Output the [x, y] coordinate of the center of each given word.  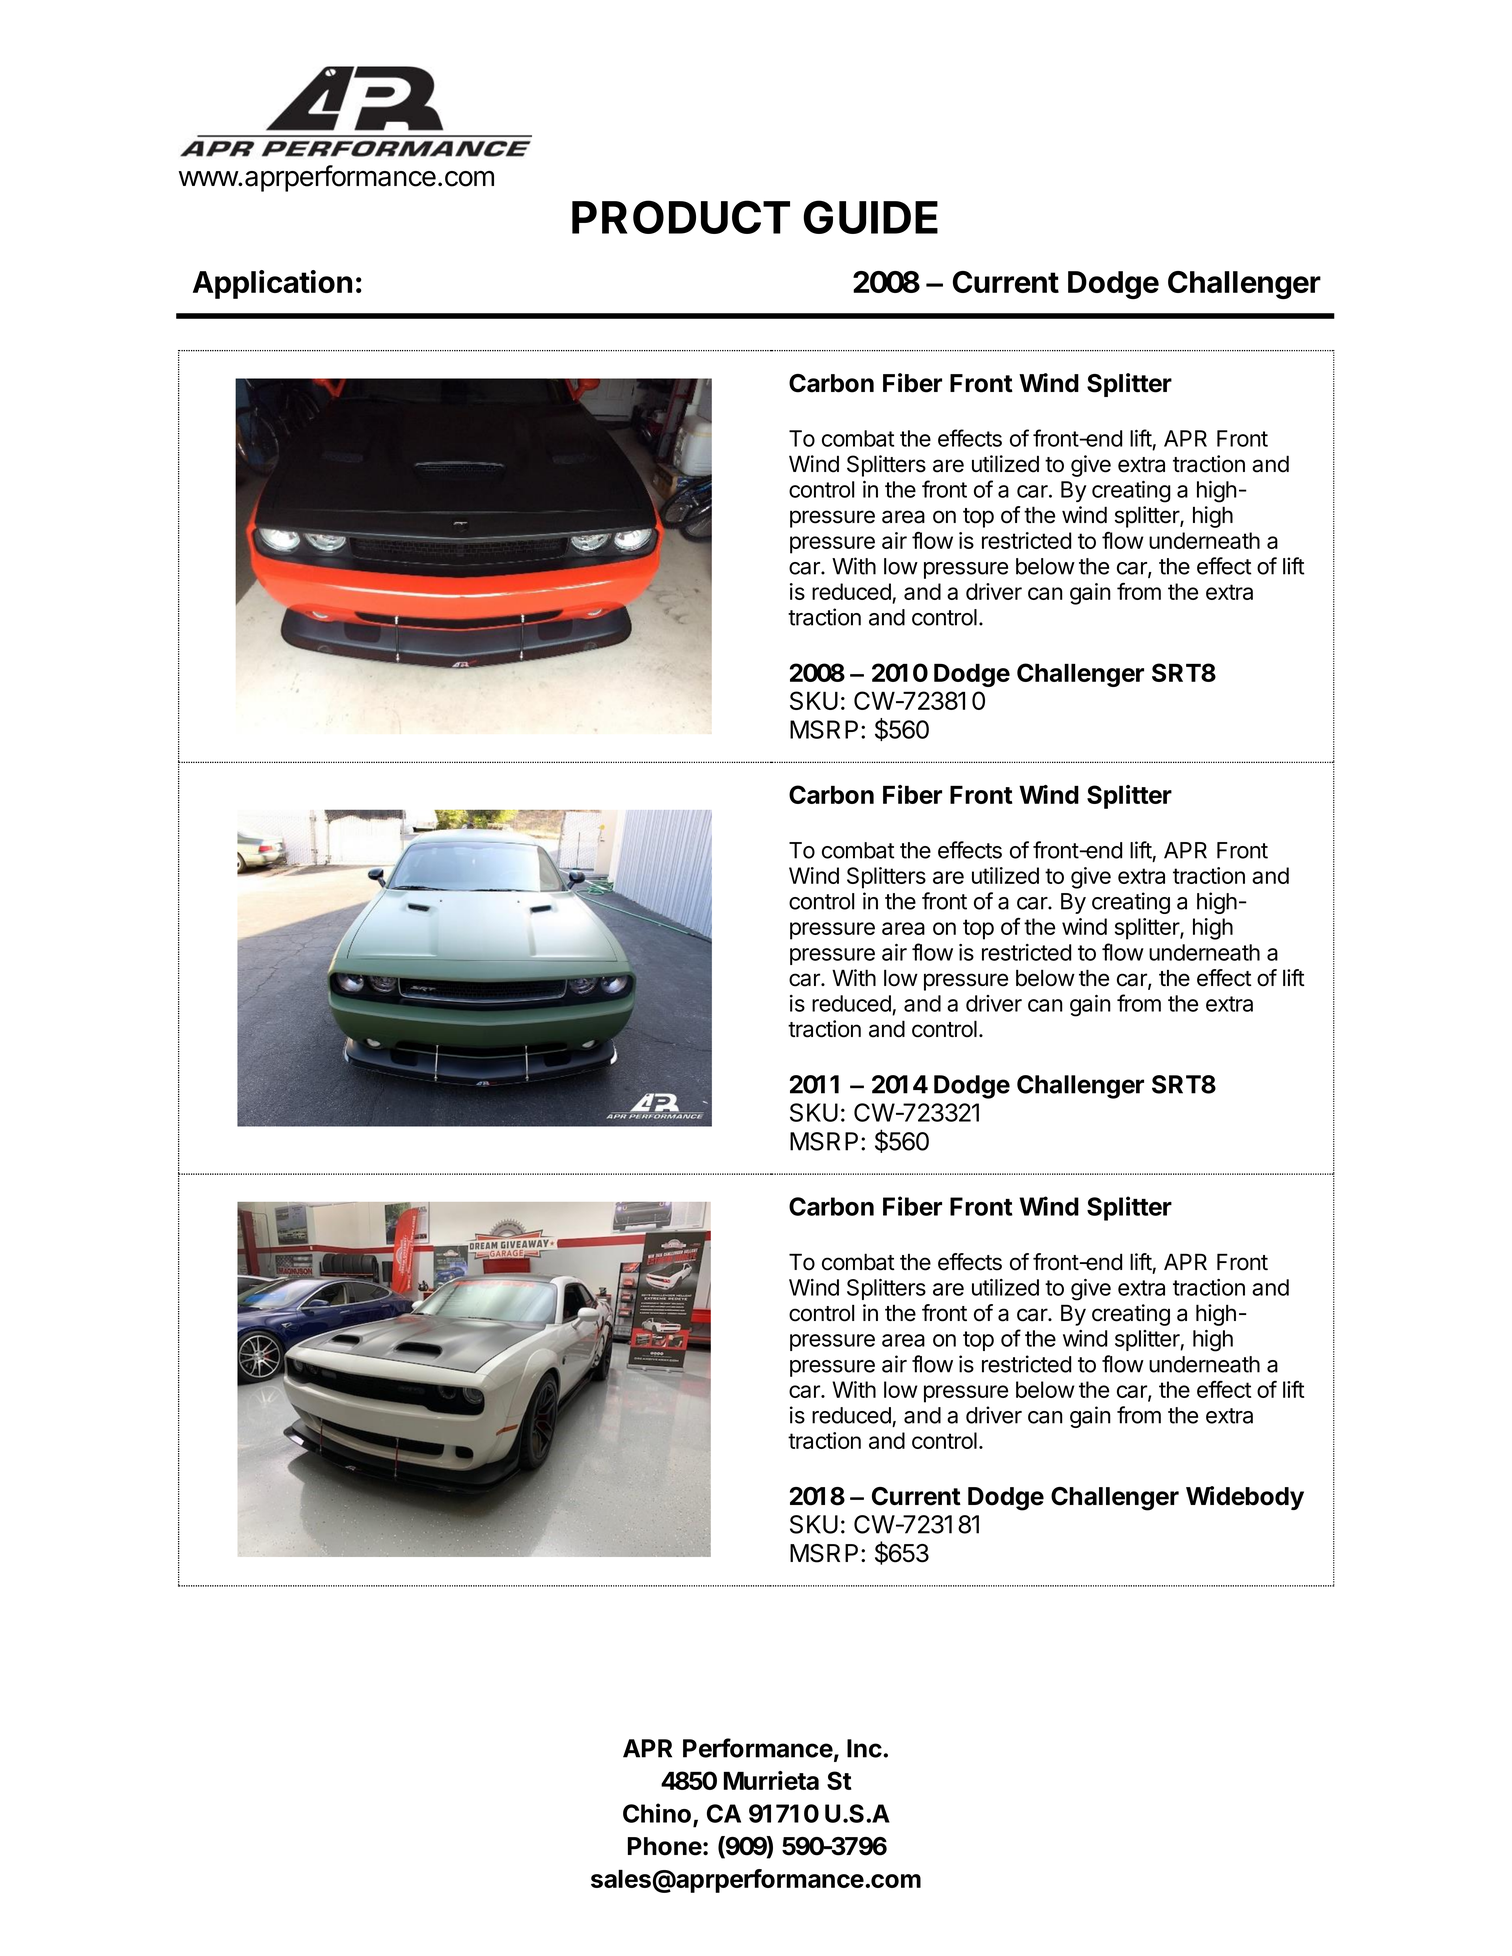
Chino [658, 1814]
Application [272, 284]
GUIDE [870, 217]
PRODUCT [681, 217]
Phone [665, 1846]
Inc [864, 1748]
